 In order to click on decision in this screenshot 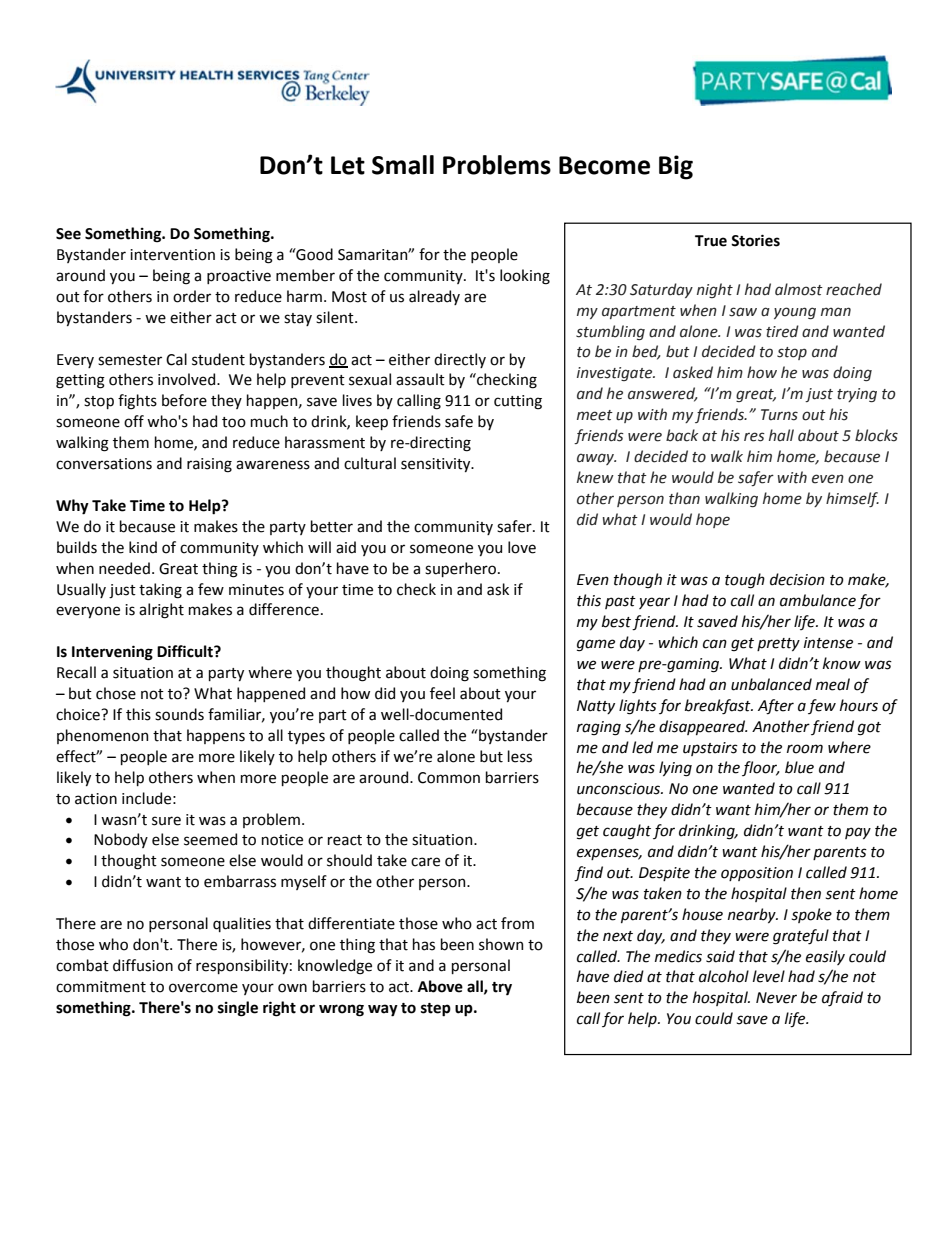, I will do `click(797, 579)`.
